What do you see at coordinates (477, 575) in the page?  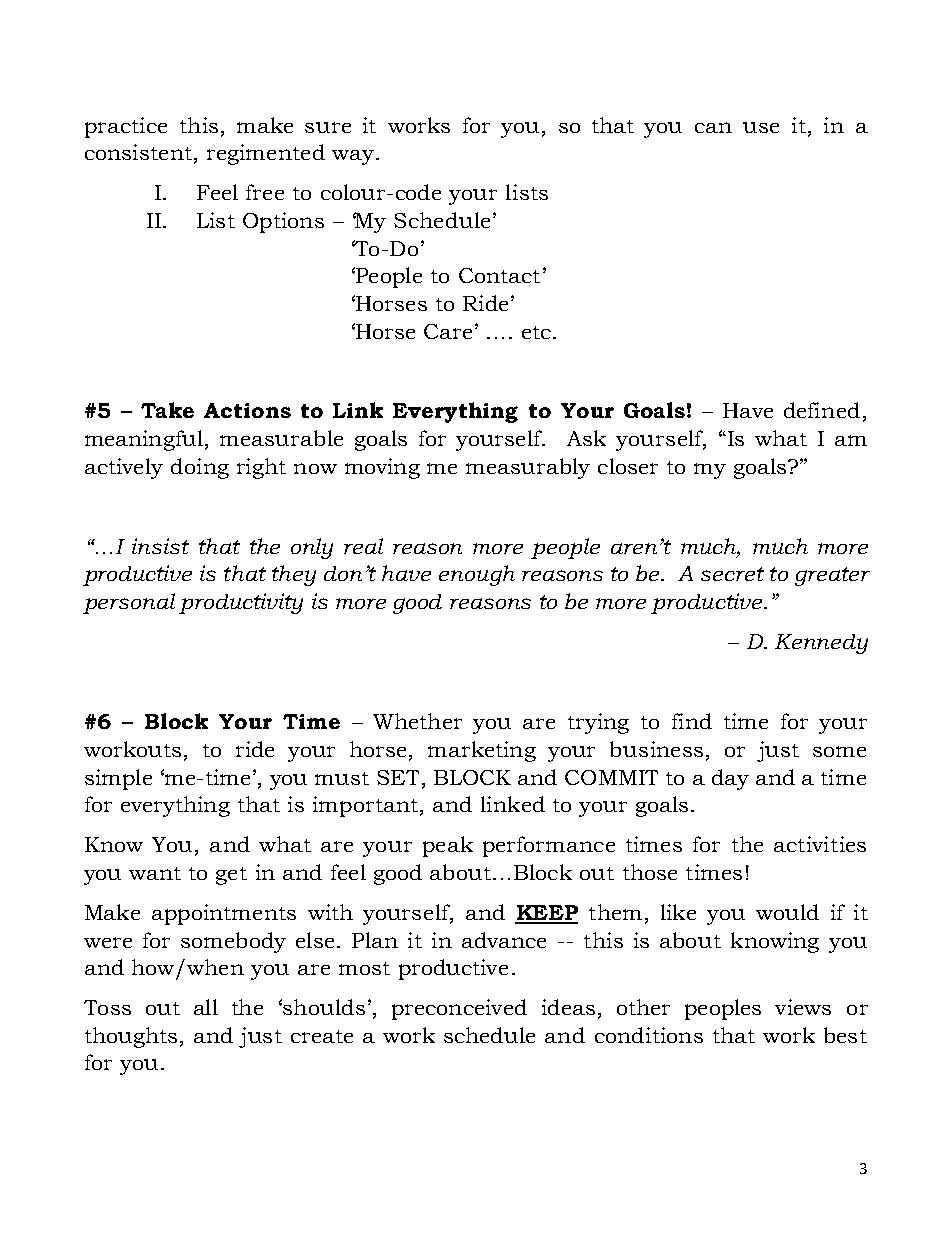 I see `enough` at bounding box center [477, 575].
